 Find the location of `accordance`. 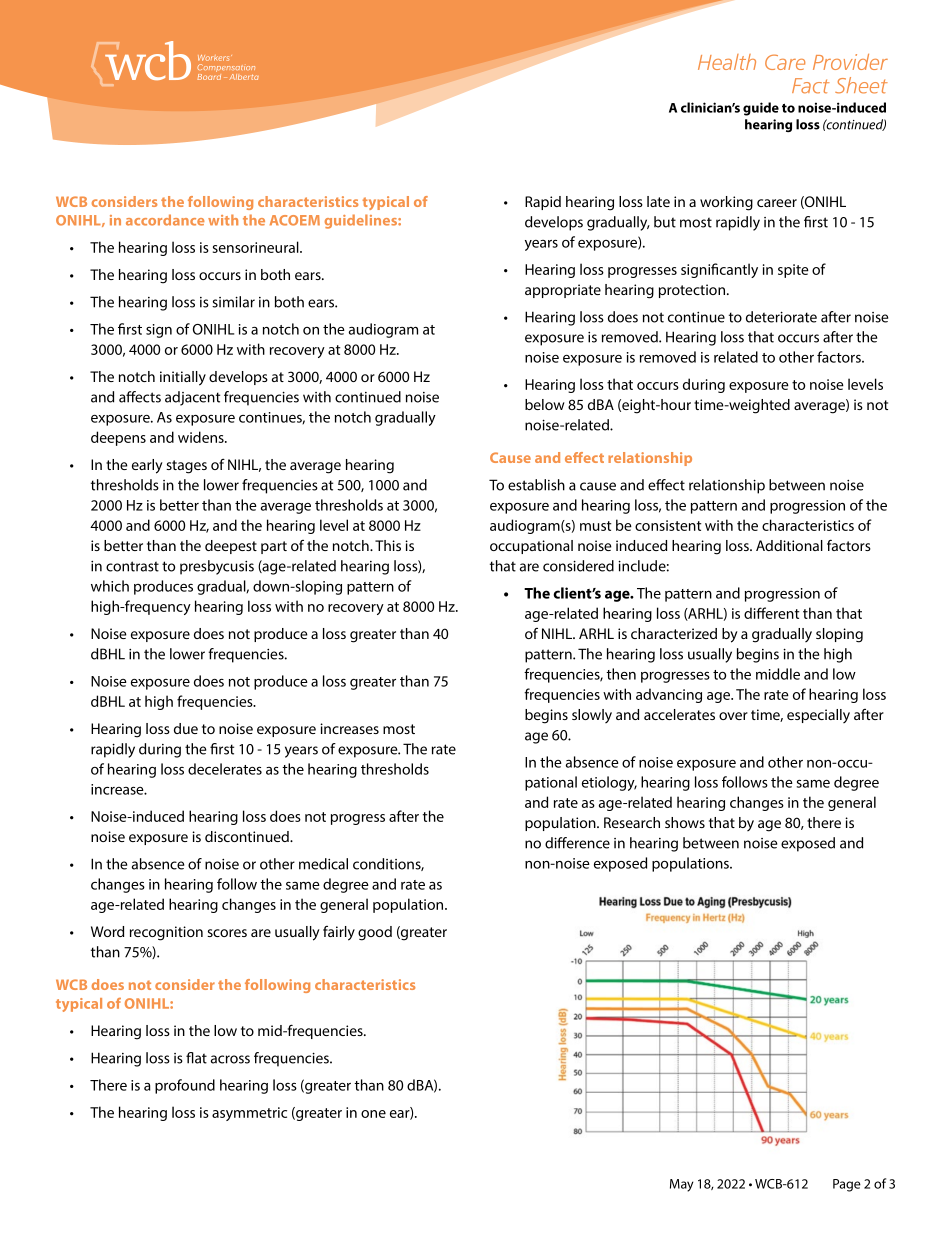

accordance is located at coordinates (165, 220).
